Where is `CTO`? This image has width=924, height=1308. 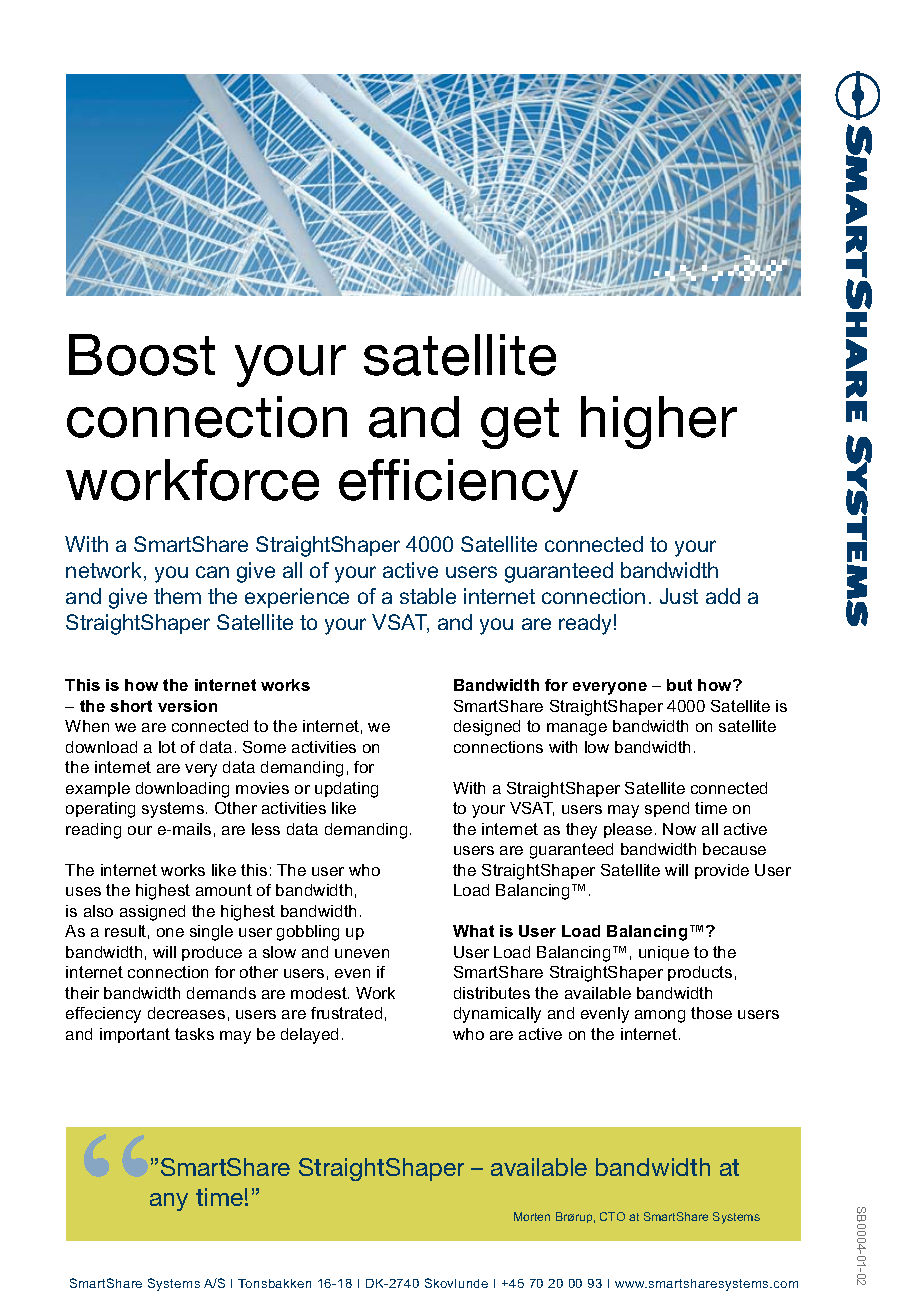 CTO is located at coordinates (612, 1216).
